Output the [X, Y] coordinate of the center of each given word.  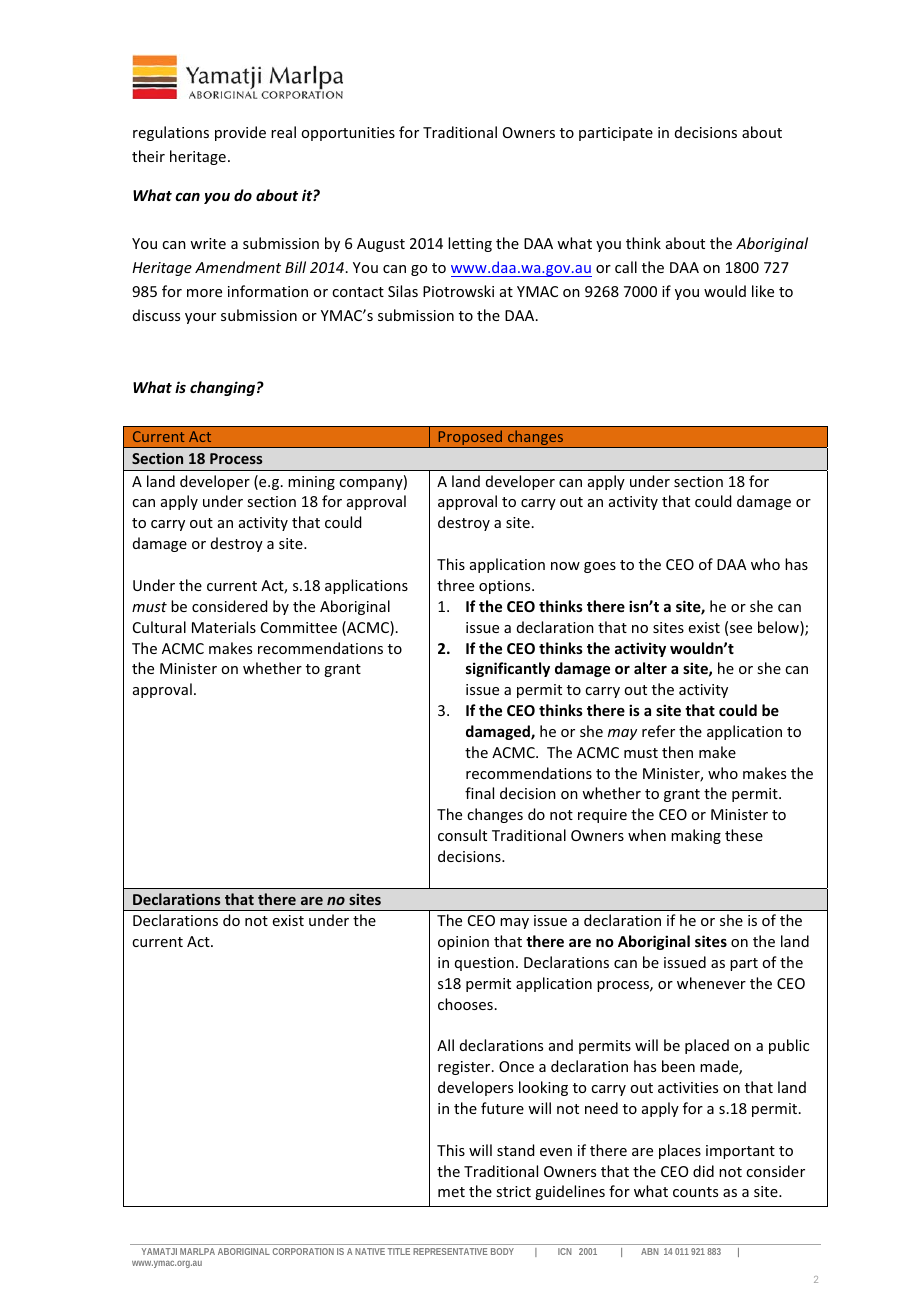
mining [311, 483]
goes [600, 567]
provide [240, 133]
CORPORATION [303, 1251]
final [479, 793]
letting [470, 244]
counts [695, 1192]
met [451, 1192]
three [455, 585]
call [626, 267]
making [696, 836]
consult [462, 835]
